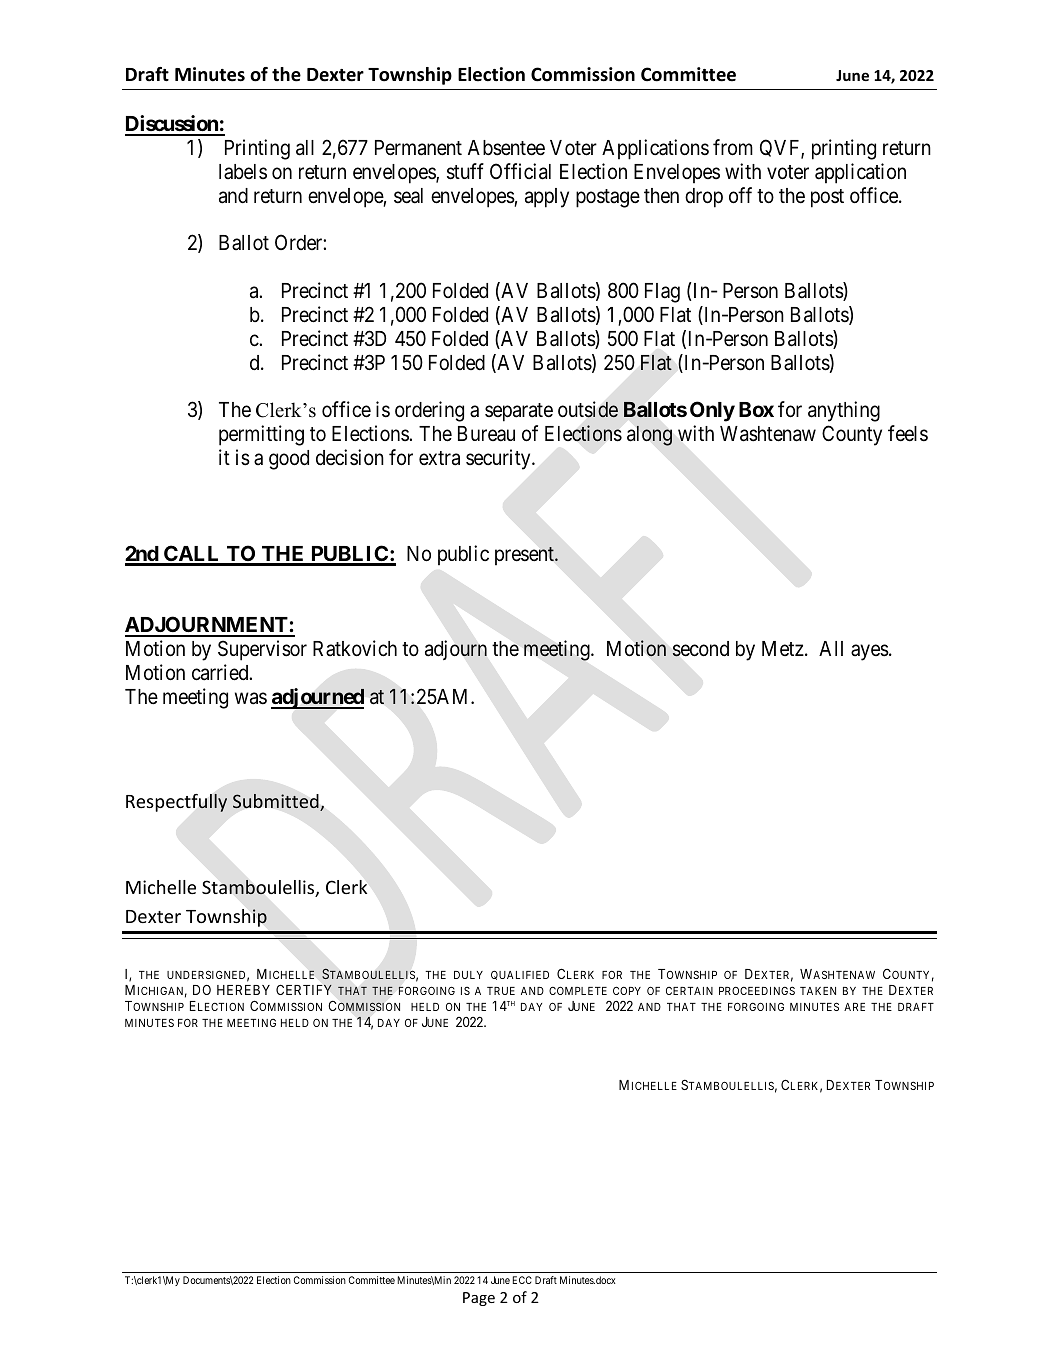 The width and height of the screenshot is (1059, 1370). I want to click on HEREBY, so click(243, 990).
